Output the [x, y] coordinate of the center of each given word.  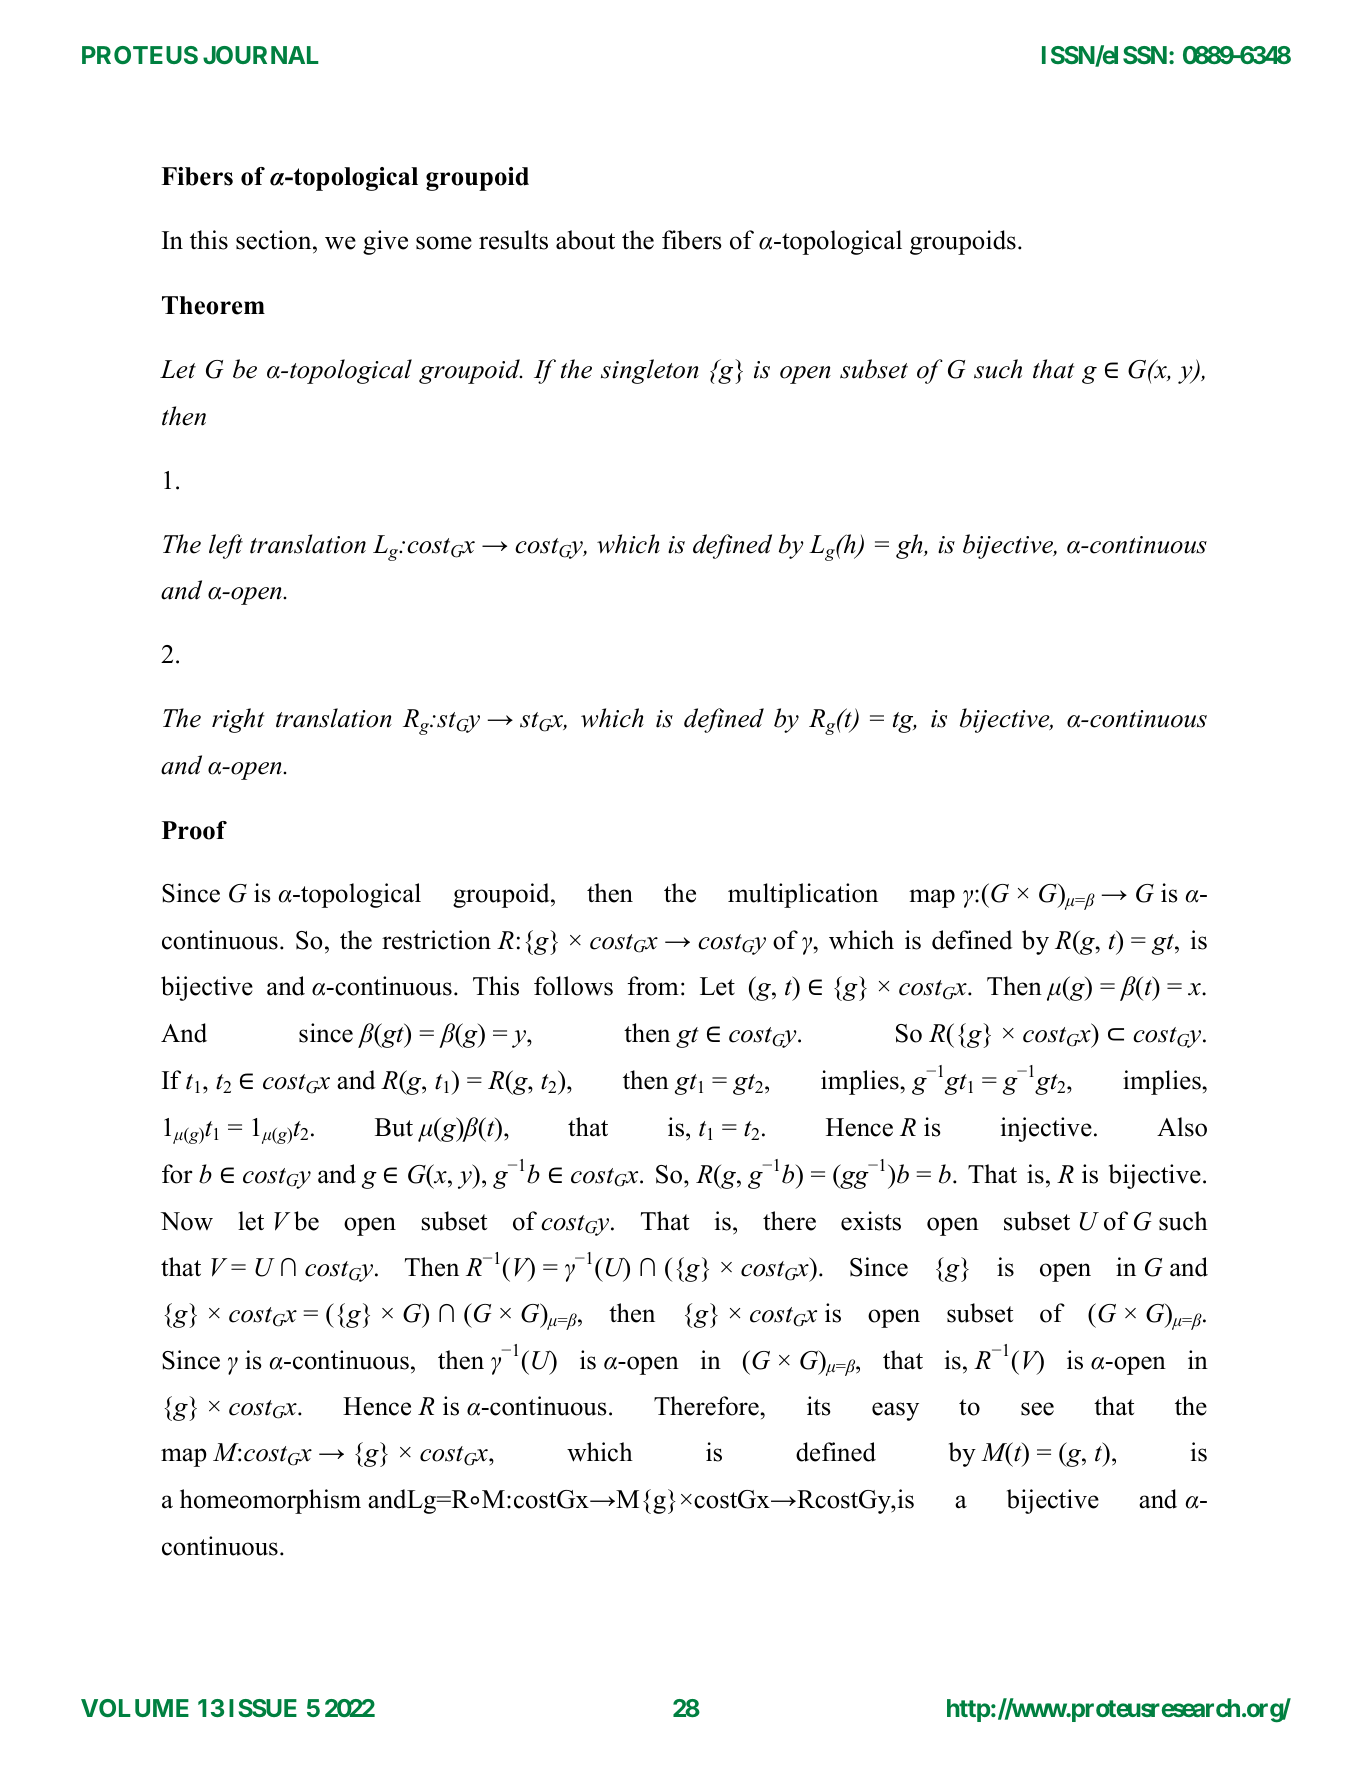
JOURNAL [261, 55]
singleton [650, 371]
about [585, 240]
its [818, 1406]
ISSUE [263, 1708]
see [1037, 1409]
